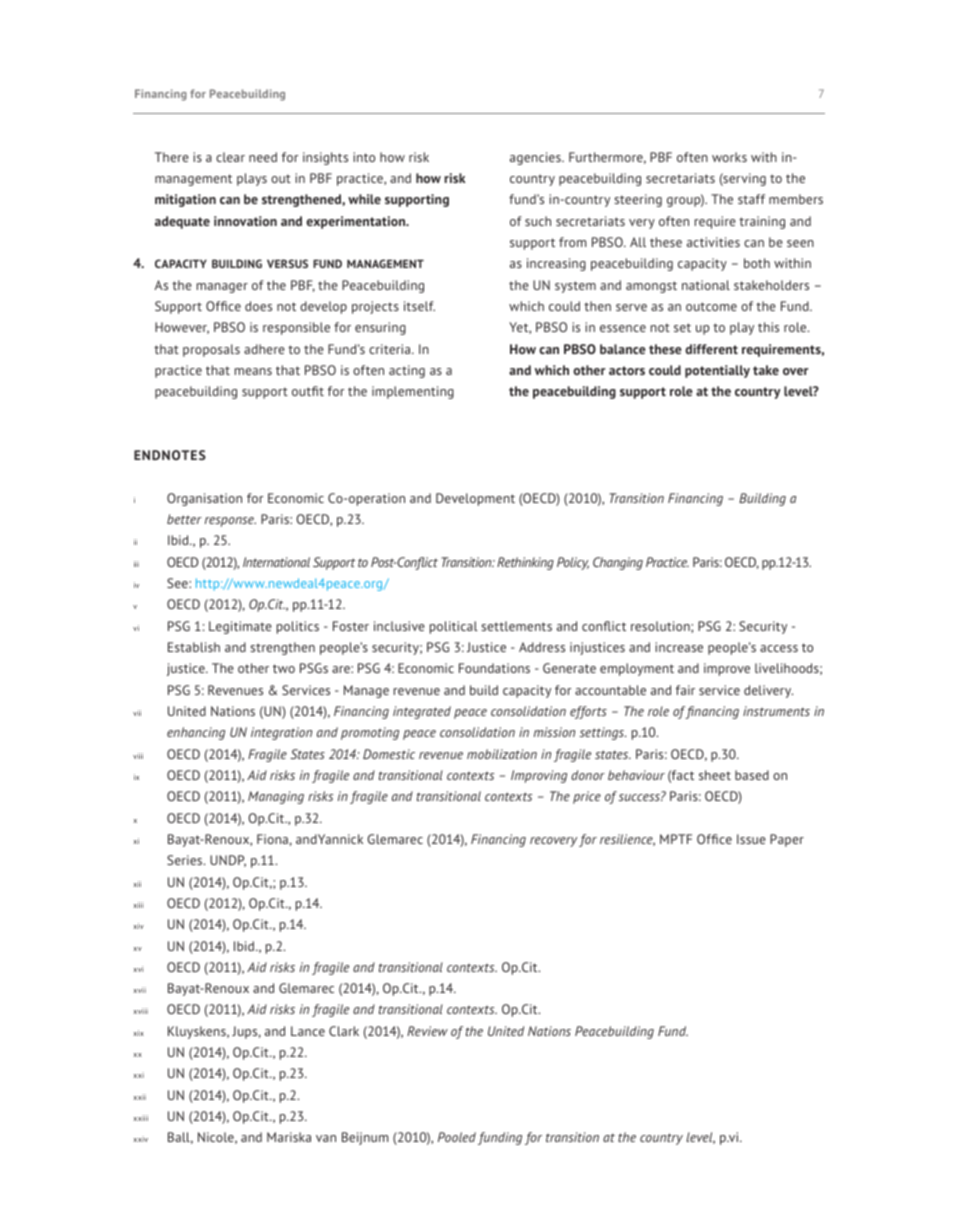  Describe the element at coordinates (413, 392) in the page. I see `implementing` at that location.
